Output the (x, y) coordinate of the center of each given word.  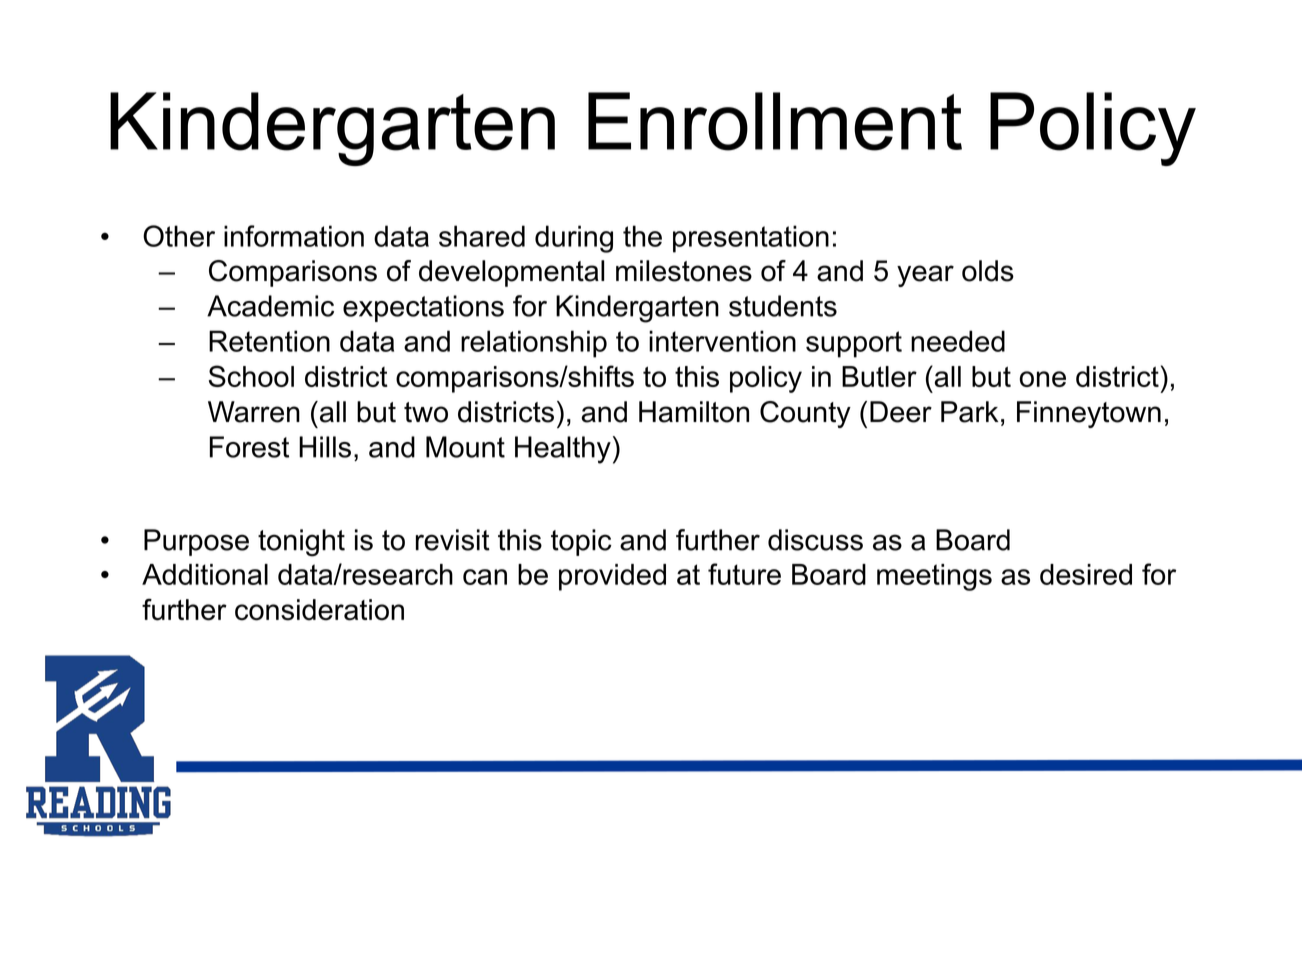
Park (969, 412)
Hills (325, 447)
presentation (751, 239)
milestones (684, 271)
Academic (270, 306)
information (294, 236)
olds (988, 271)
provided (612, 577)
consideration (319, 610)
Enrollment (775, 121)
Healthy (563, 450)
